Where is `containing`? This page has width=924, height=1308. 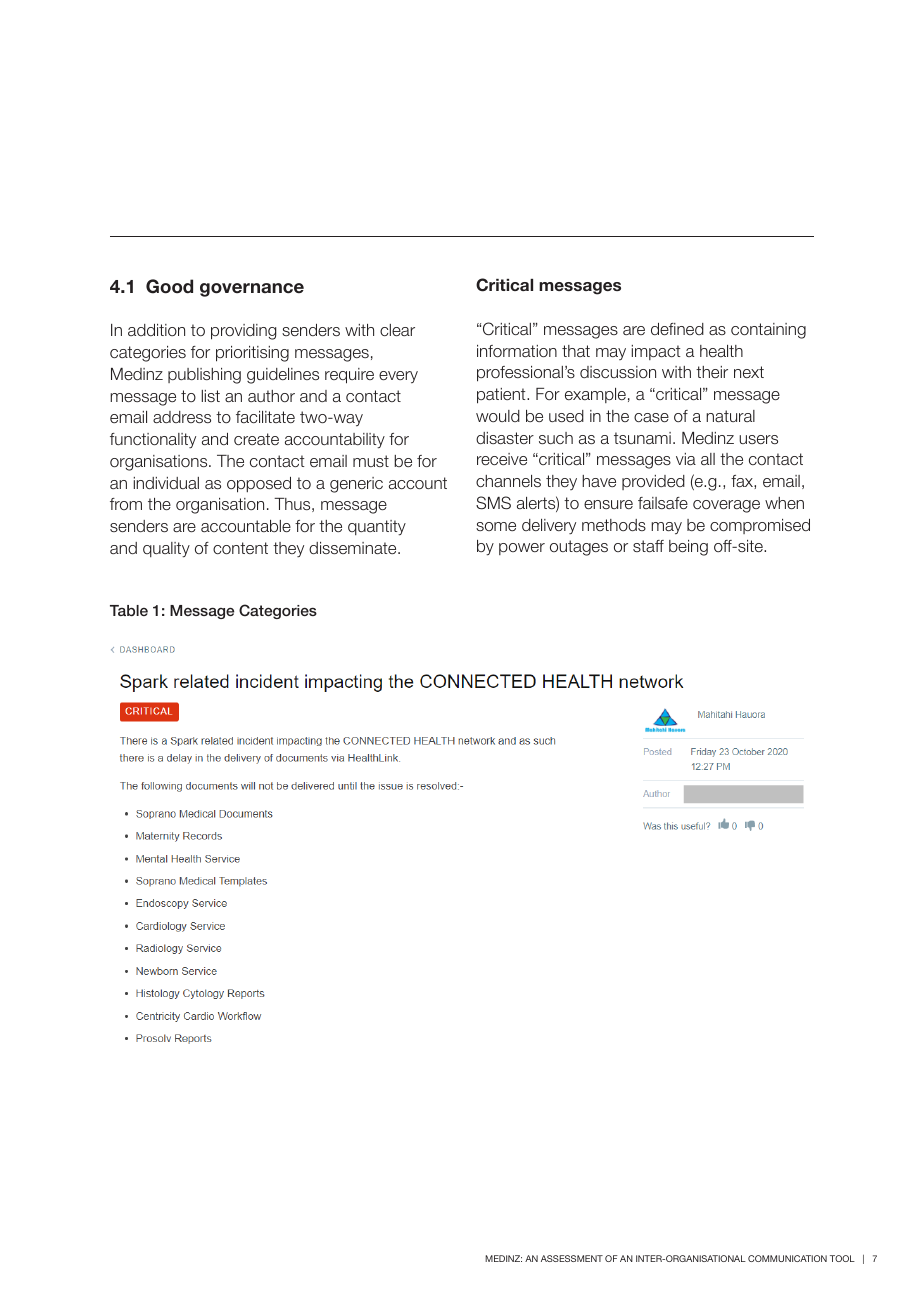
containing is located at coordinates (768, 331).
